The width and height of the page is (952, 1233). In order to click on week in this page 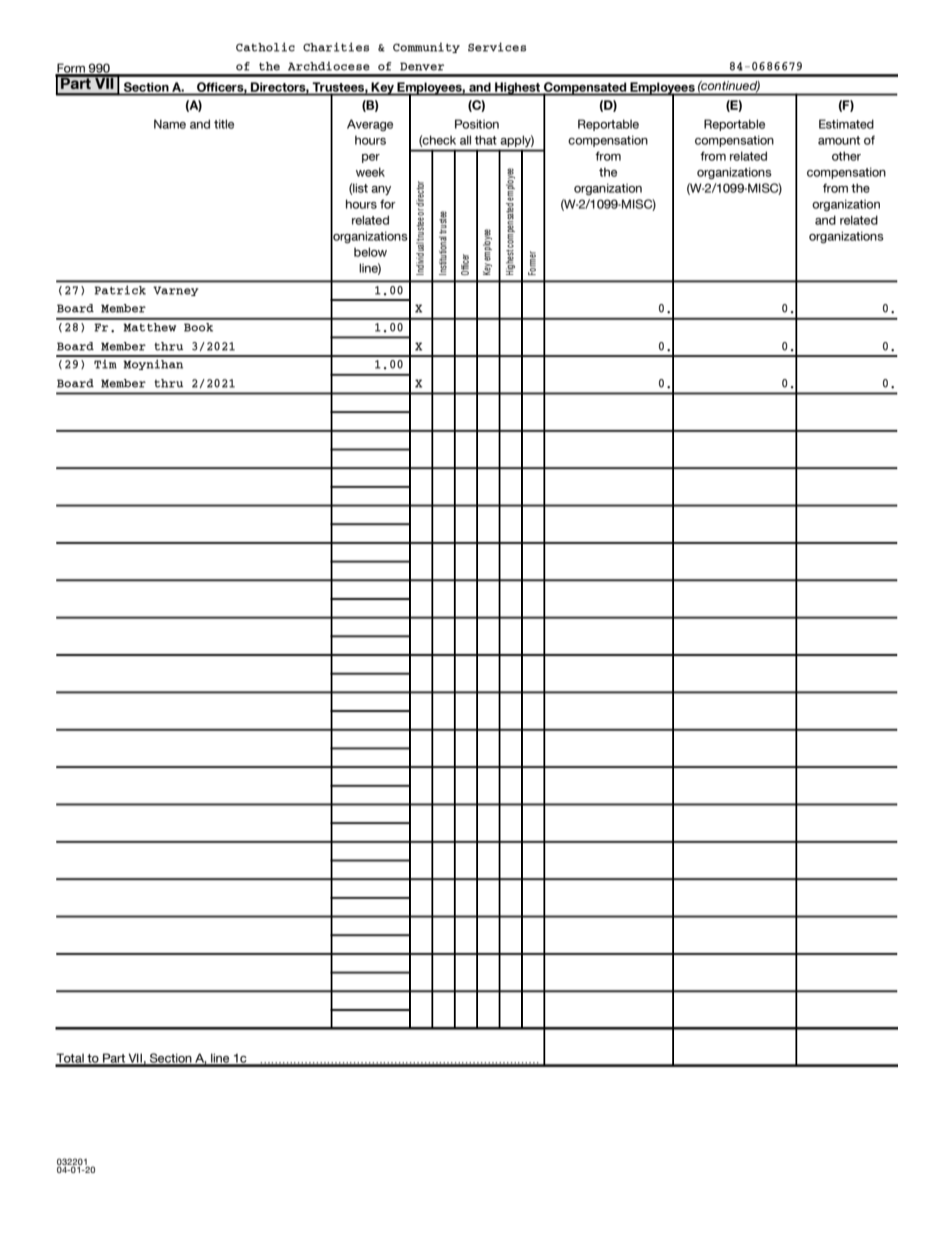, I will do `click(370, 172)`.
